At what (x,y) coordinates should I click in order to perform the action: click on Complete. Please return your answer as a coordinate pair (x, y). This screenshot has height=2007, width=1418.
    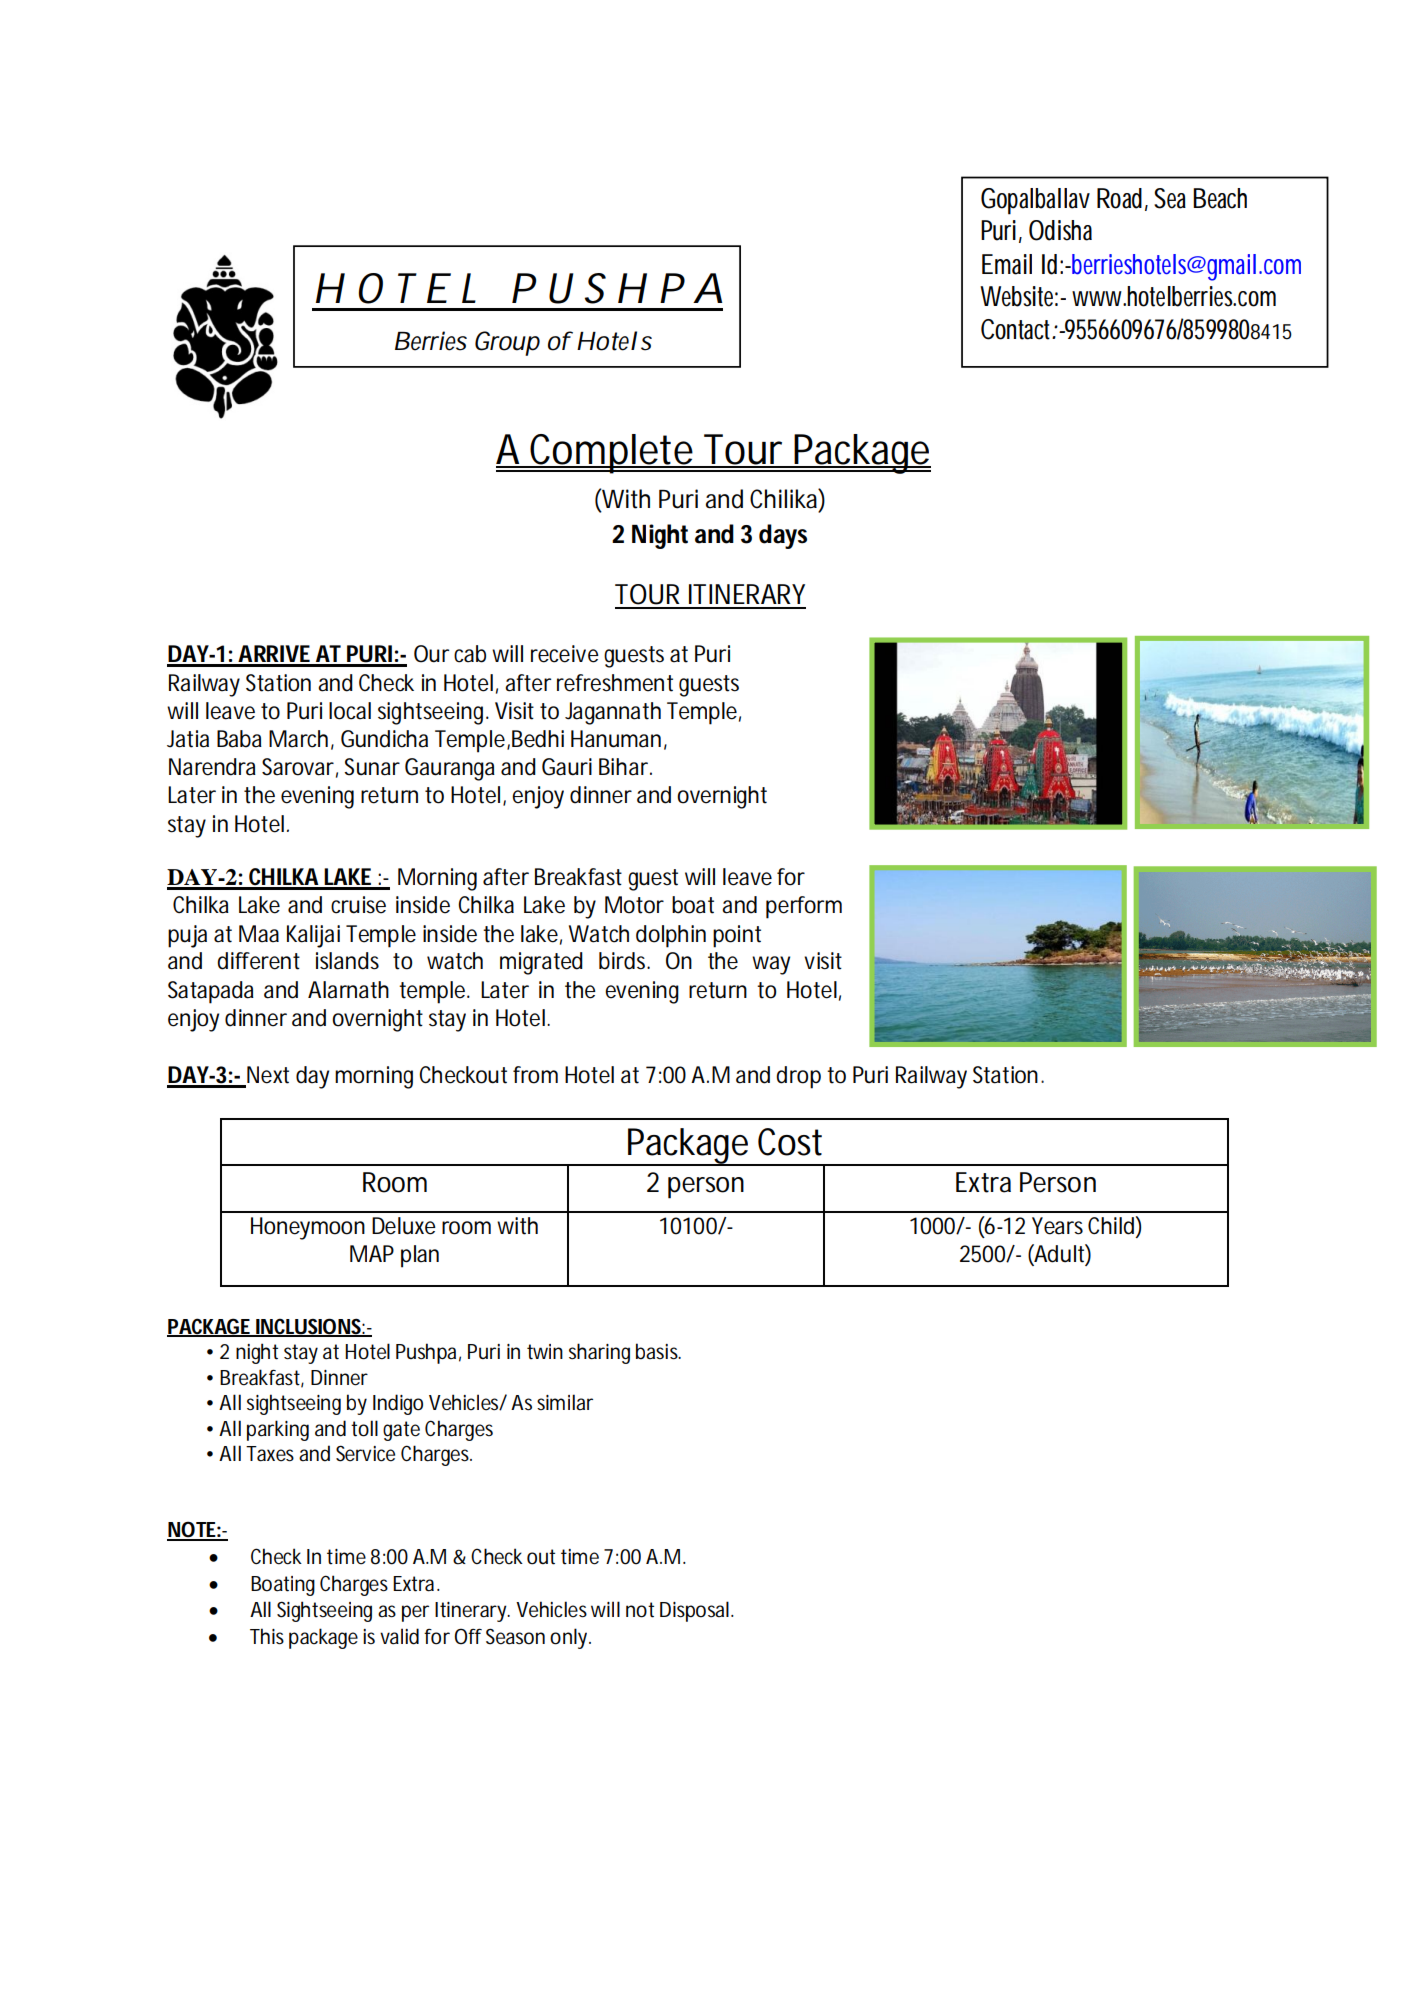
    Looking at the image, I should click on (611, 454).
